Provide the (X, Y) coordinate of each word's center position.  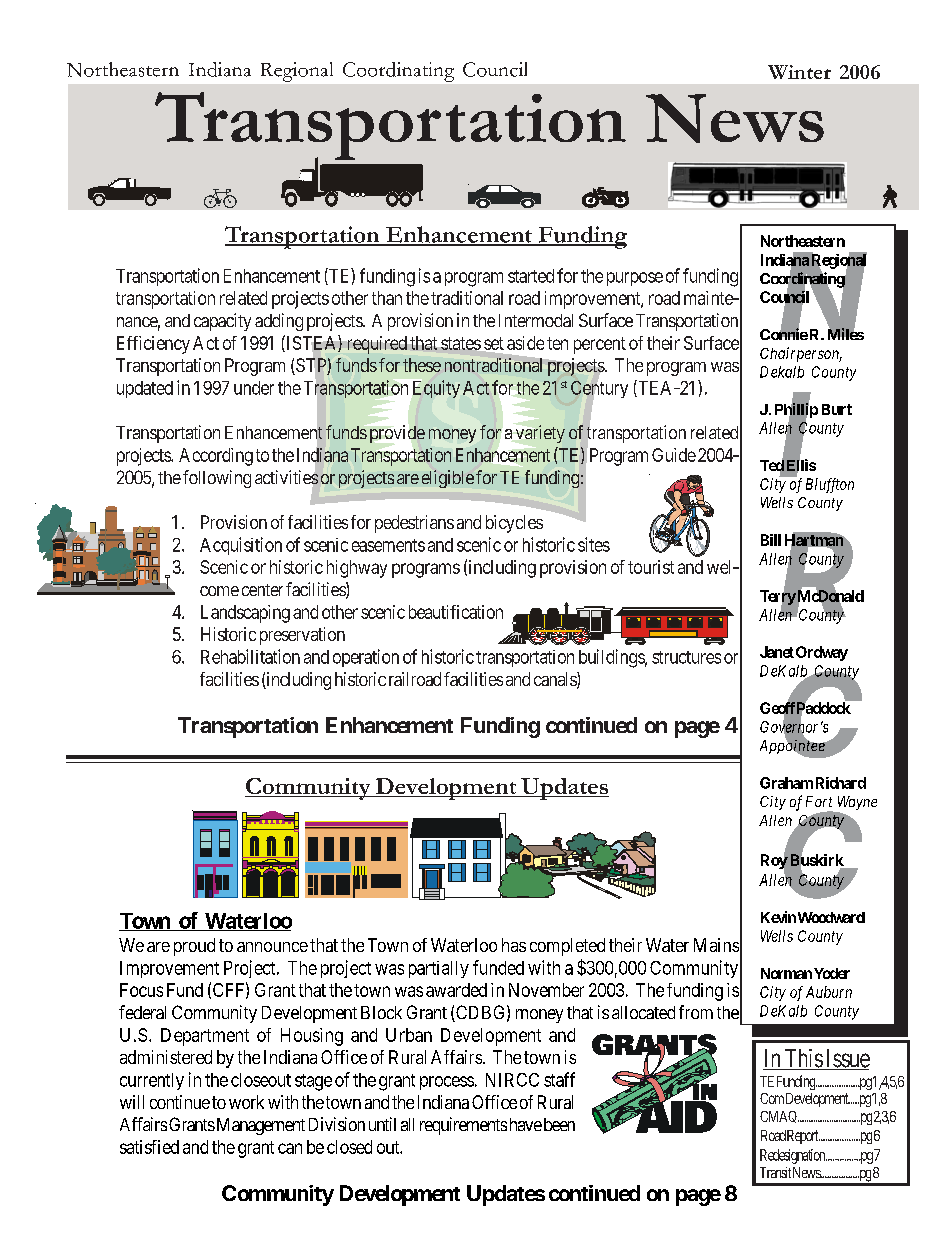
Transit (775, 1172)
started (531, 276)
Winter (799, 72)
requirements (463, 1126)
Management (259, 1126)
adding (279, 322)
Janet (777, 652)
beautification (456, 612)
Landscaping (245, 614)
